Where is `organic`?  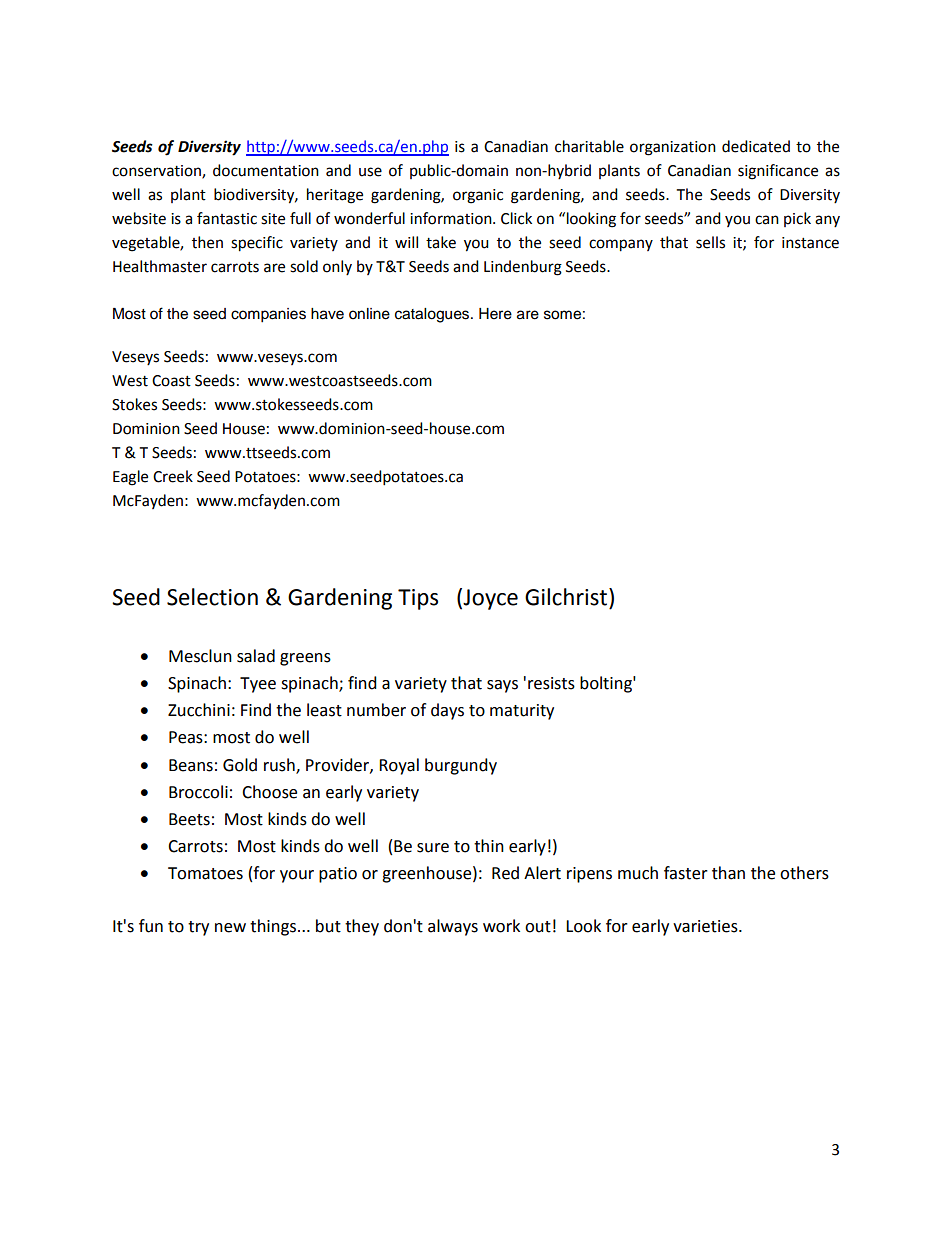 organic is located at coordinates (478, 196).
